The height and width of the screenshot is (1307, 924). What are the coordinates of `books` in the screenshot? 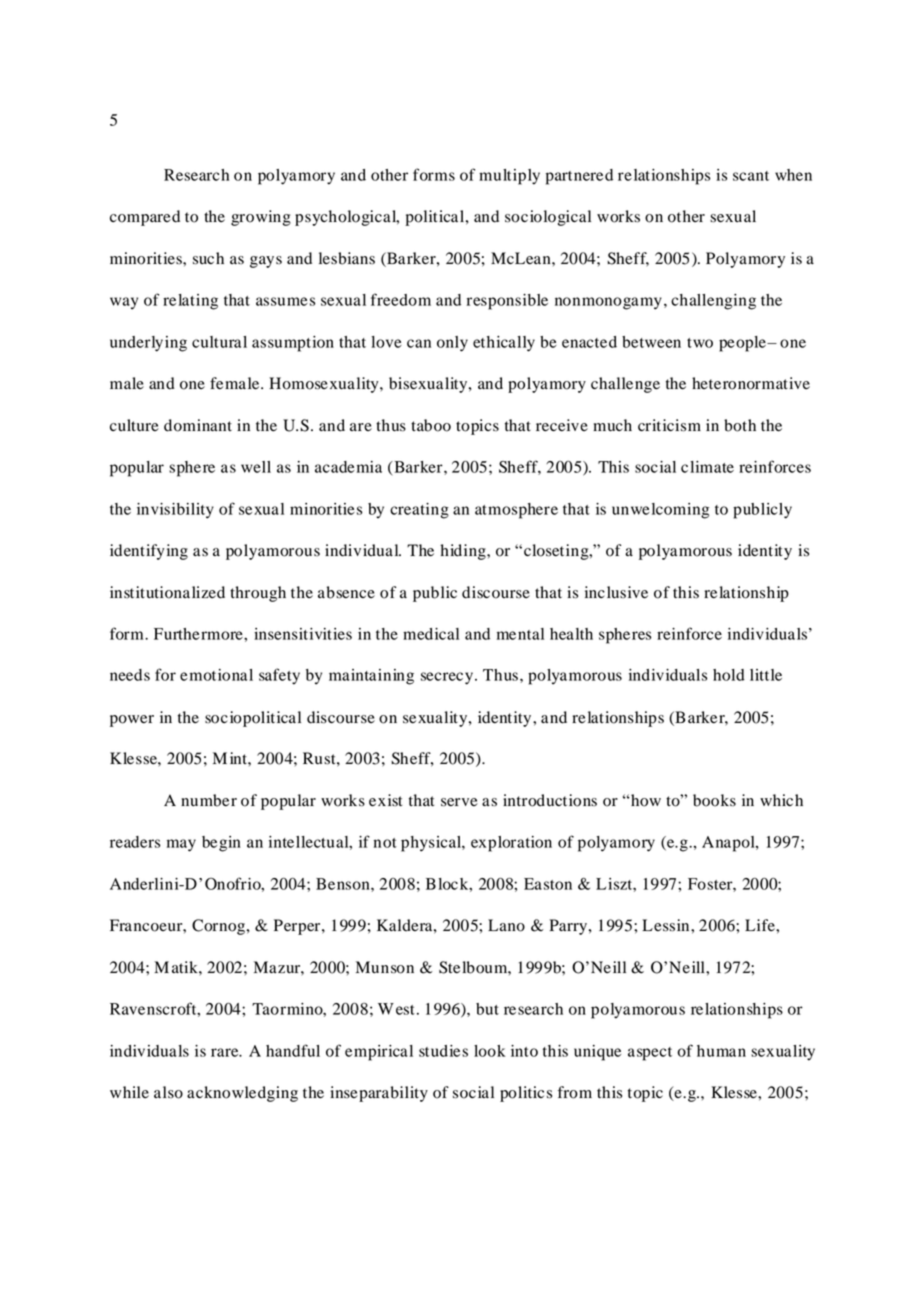 It's located at (714, 800).
